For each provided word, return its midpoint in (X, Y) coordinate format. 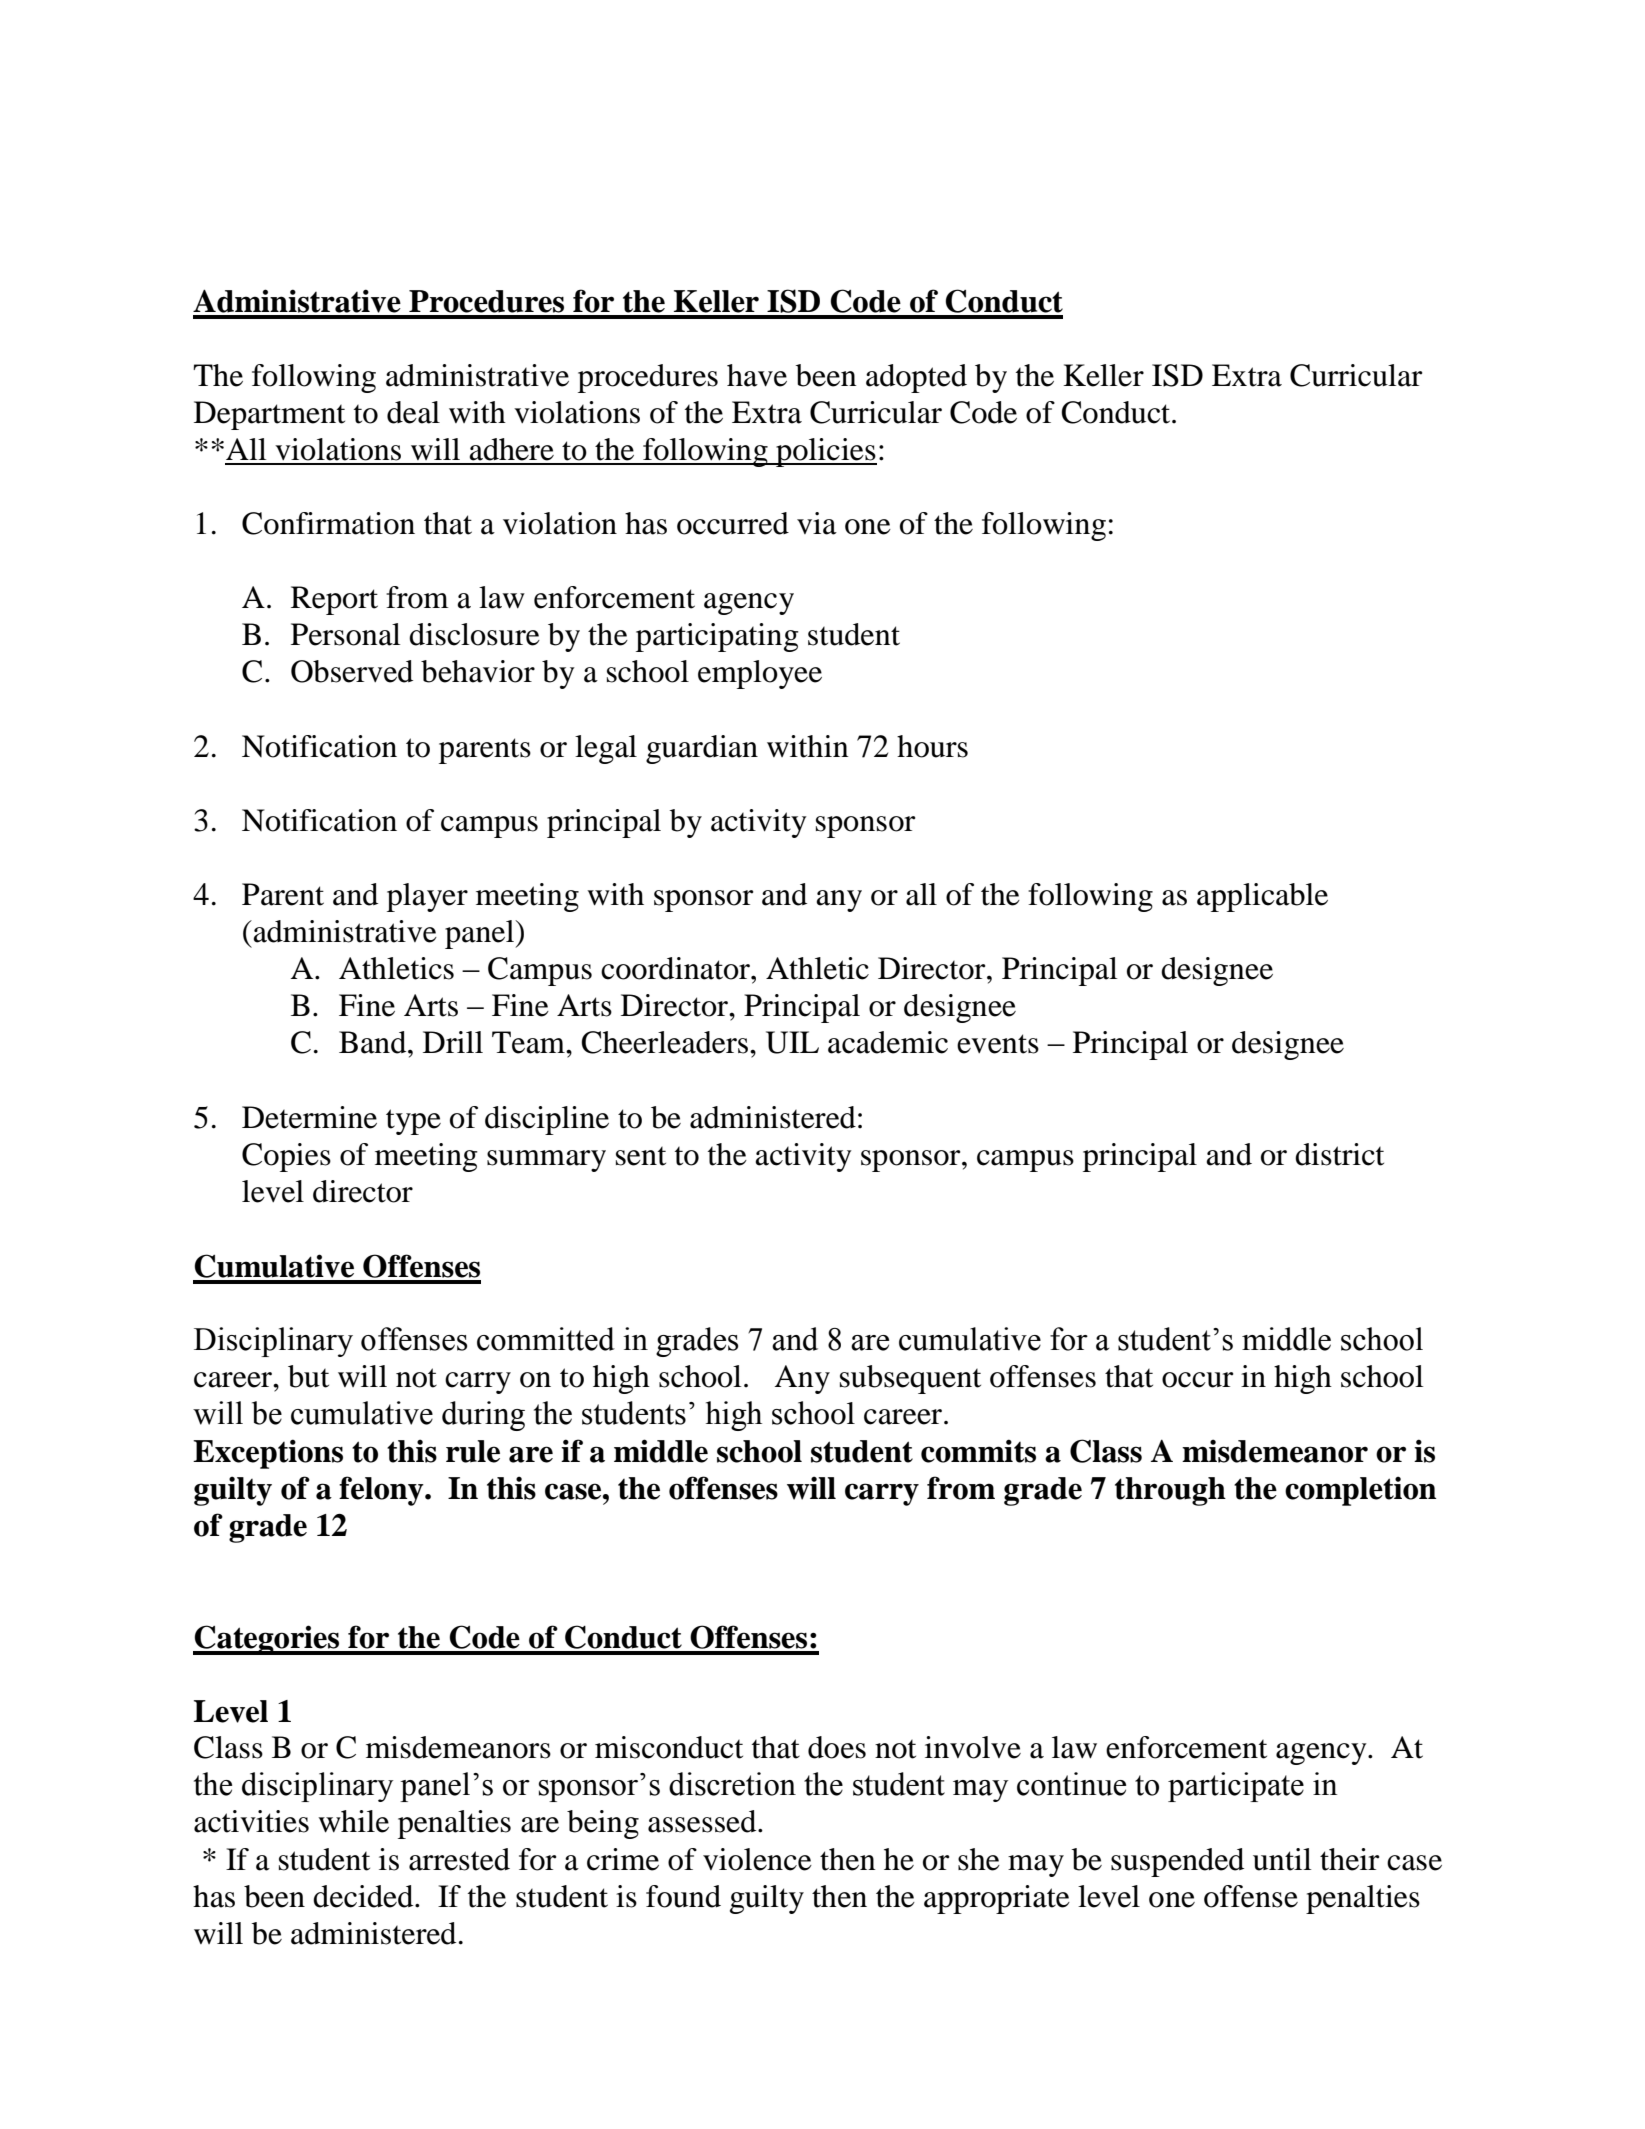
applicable (1262, 897)
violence (757, 1859)
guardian (702, 749)
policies (825, 452)
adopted (916, 378)
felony (382, 1491)
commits (978, 1451)
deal (413, 412)
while (353, 1821)
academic (888, 1042)
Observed (352, 671)
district (1339, 1154)
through (1170, 1491)
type (413, 1122)
